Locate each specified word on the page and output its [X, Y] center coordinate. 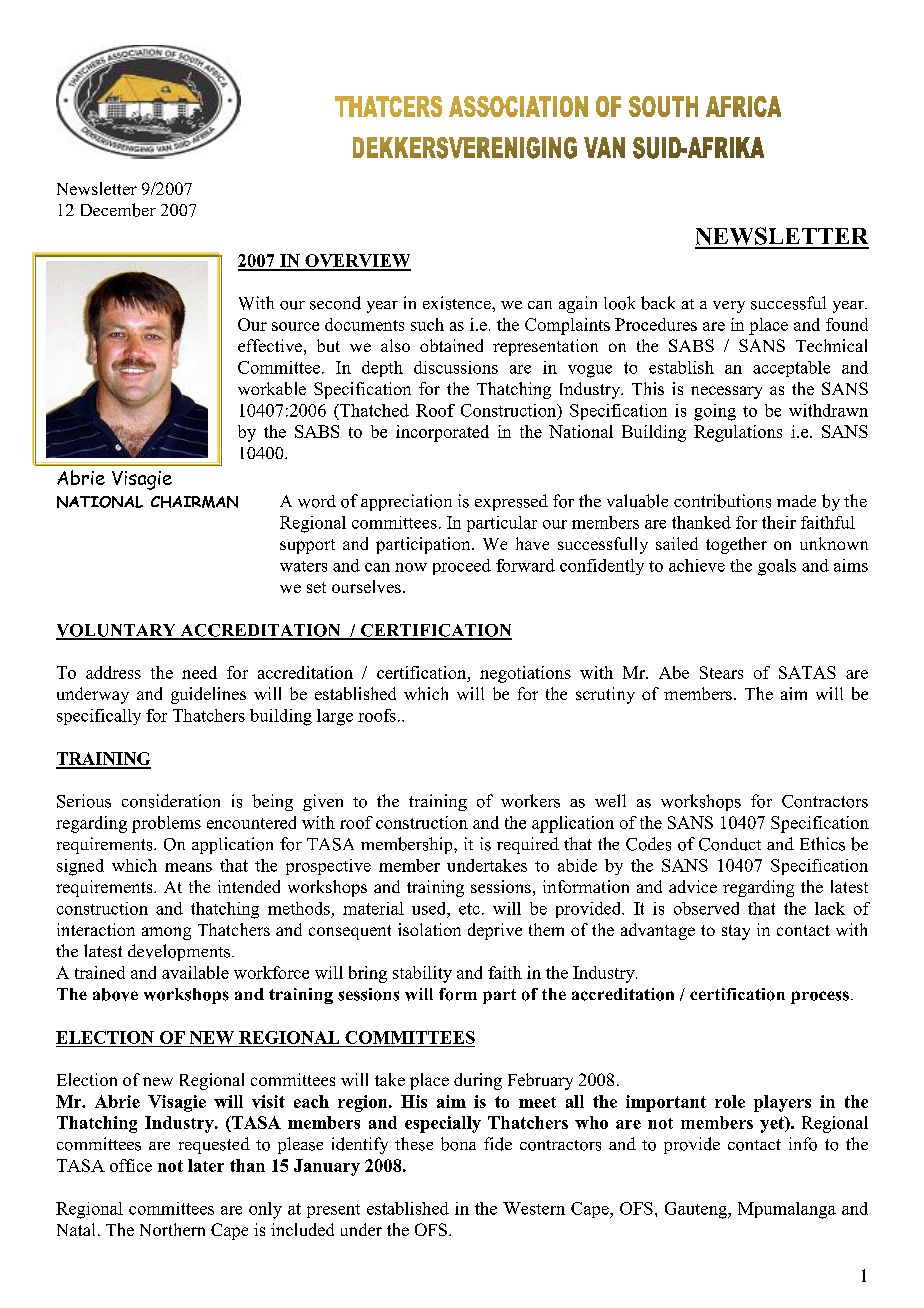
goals [777, 567]
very [729, 307]
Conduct [730, 844]
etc [469, 909]
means [188, 867]
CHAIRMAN [194, 502]
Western [534, 1208]
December [118, 210]
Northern [172, 1229]
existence [458, 303]
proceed [462, 567]
